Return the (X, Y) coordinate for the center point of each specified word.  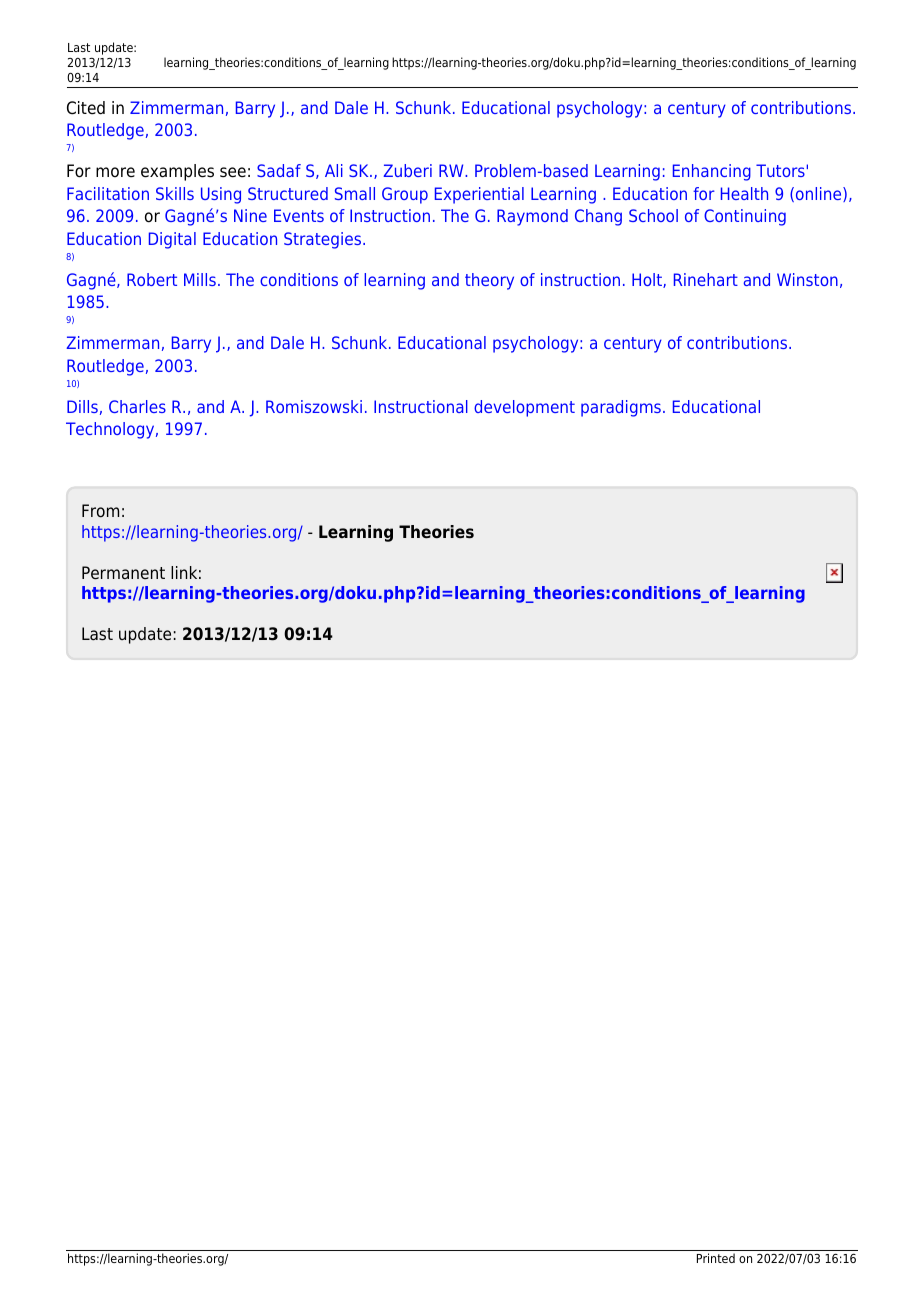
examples (177, 172)
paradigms (621, 408)
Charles (137, 406)
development (524, 408)
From (100, 511)
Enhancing (712, 172)
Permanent (123, 573)
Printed (716, 1258)
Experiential (479, 195)
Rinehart (706, 279)
